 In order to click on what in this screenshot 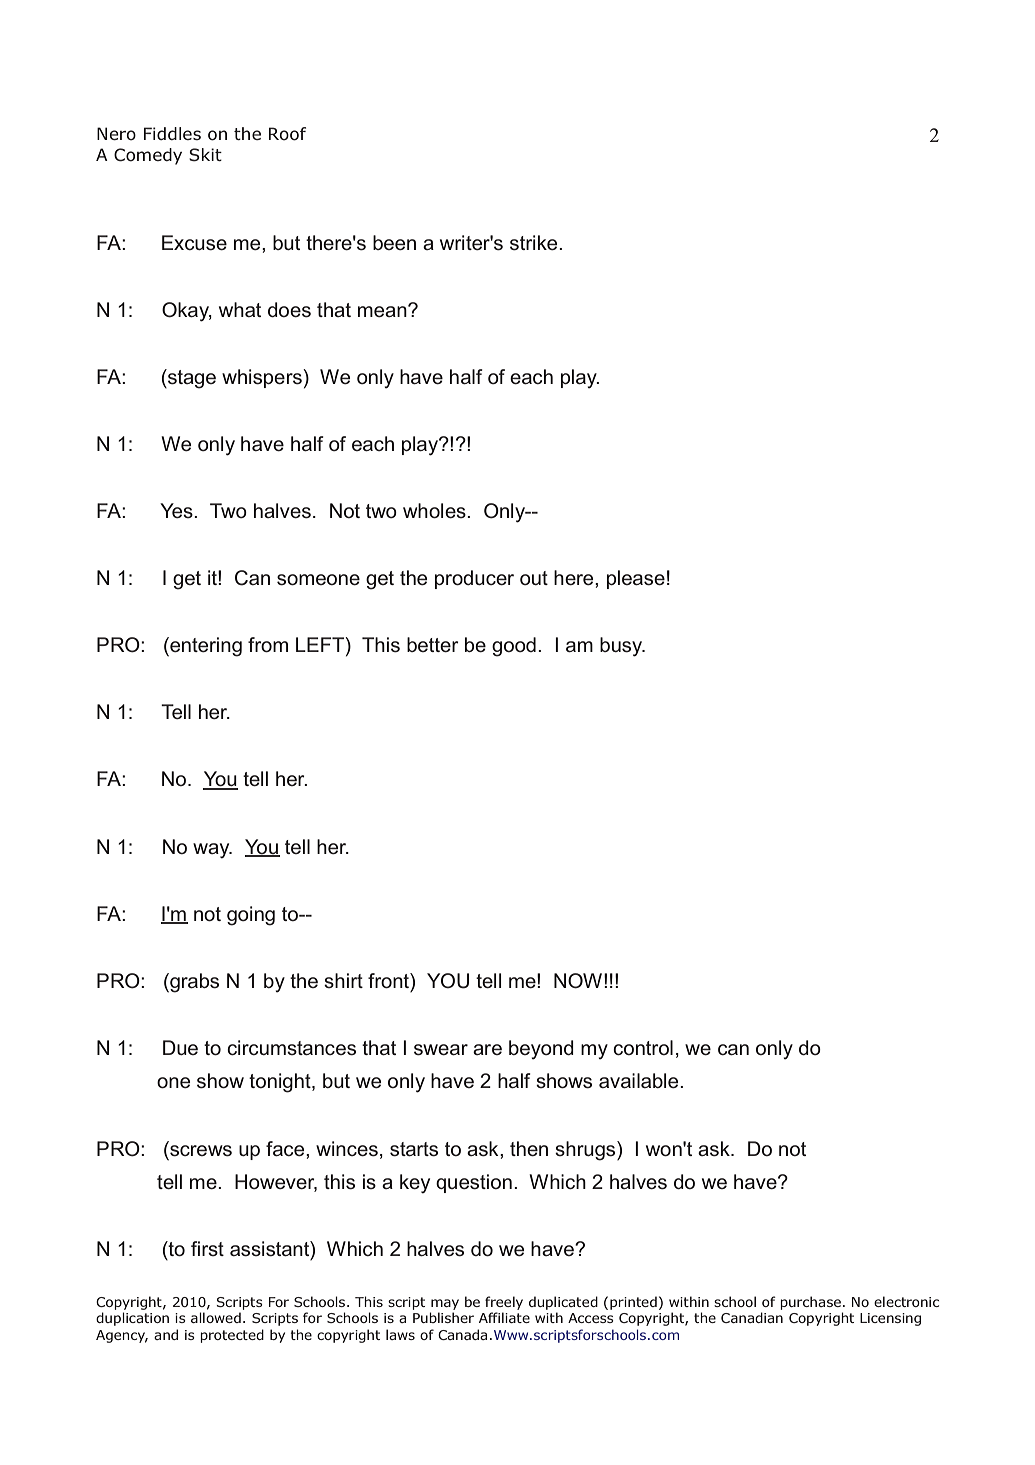, I will do `click(240, 309)`.
